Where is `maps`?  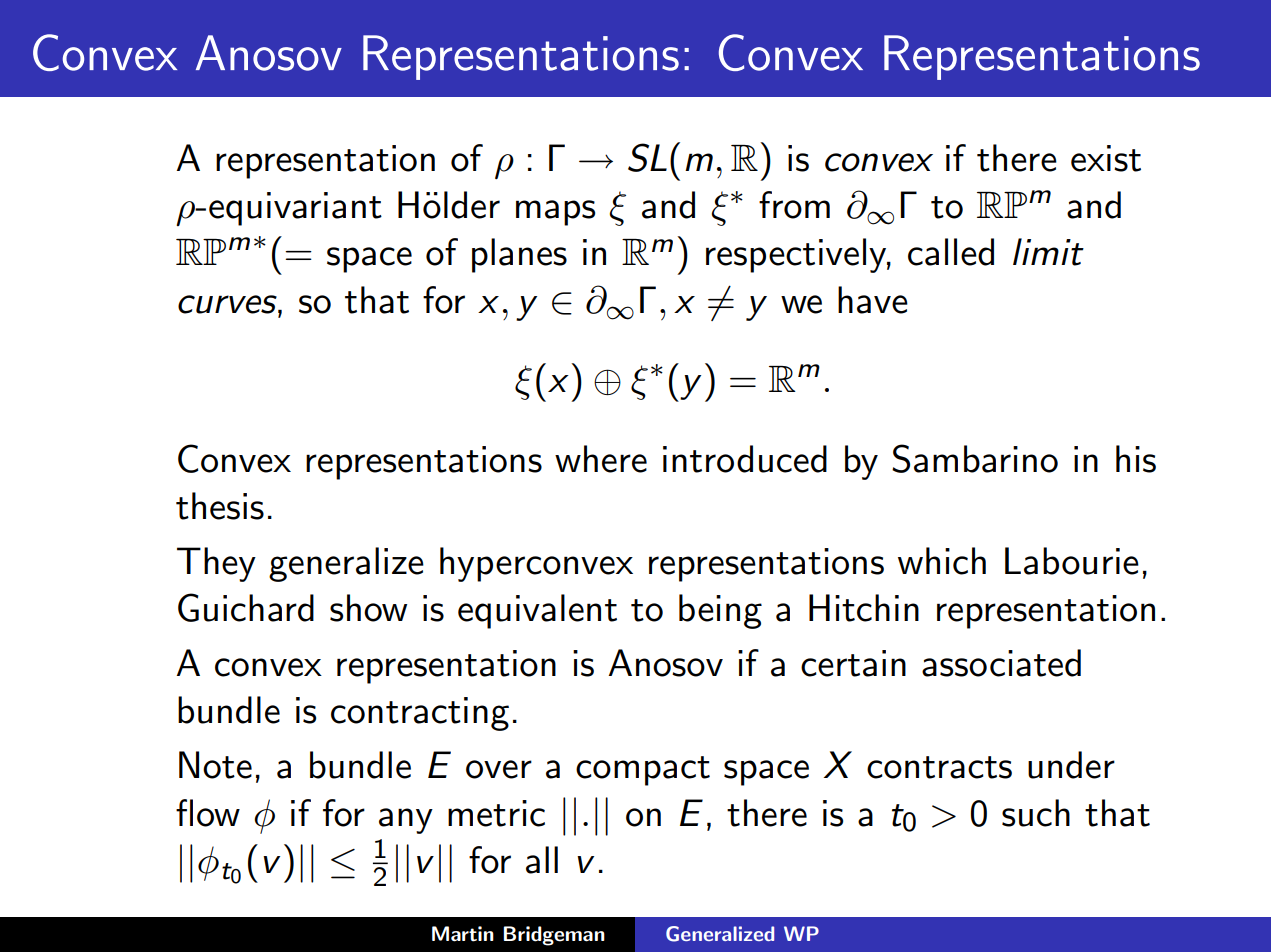
maps is located at coordinates (555, 213).
